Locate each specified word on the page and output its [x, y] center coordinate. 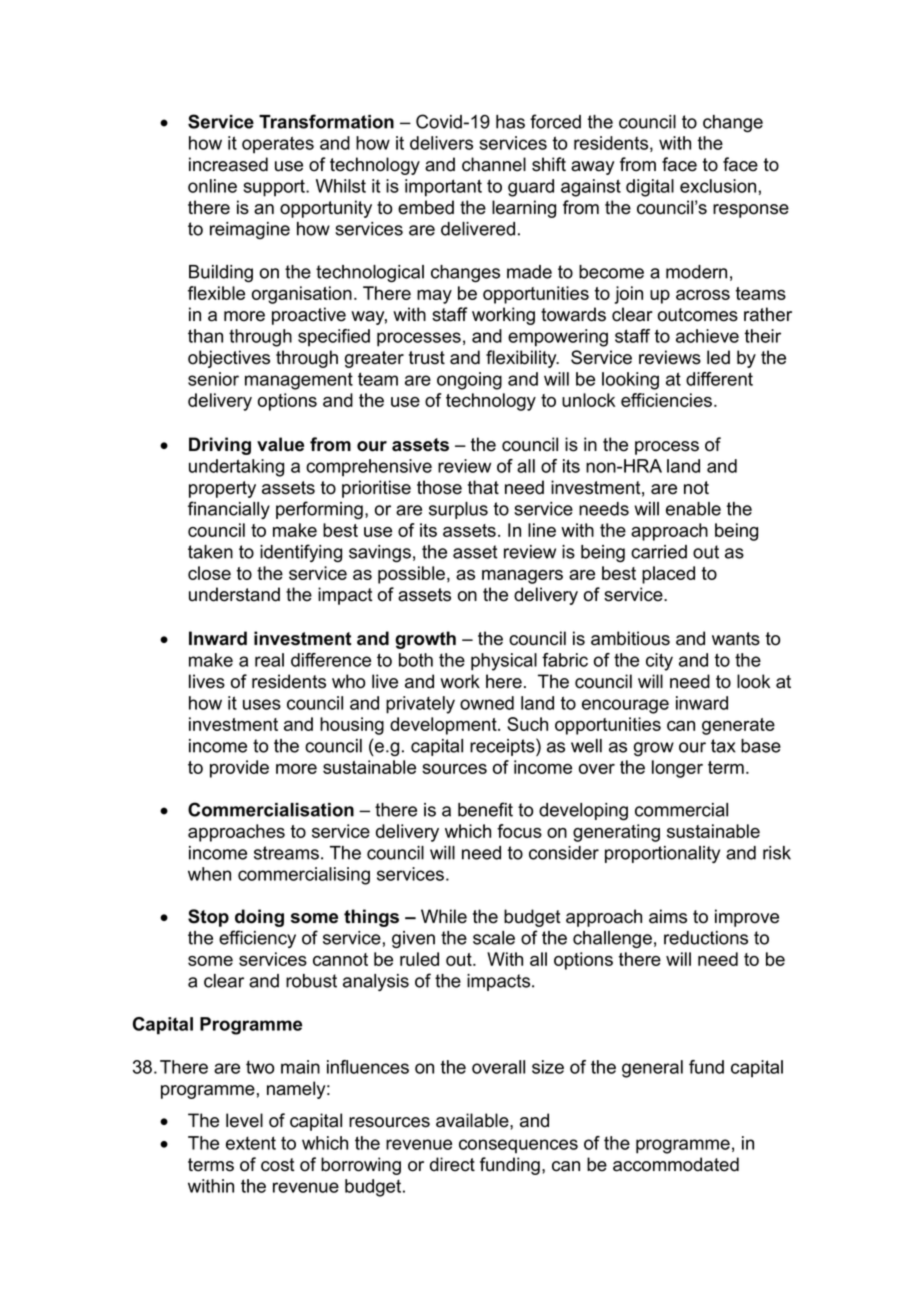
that [483, 487]
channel [494, 164]
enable [693, 509]
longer [677, 769]
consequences [518, 1146]
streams [286, 853]
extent [251, 1143]
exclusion [718, 186]
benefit [485, 809]
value [280, 444]
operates [278, 145]
